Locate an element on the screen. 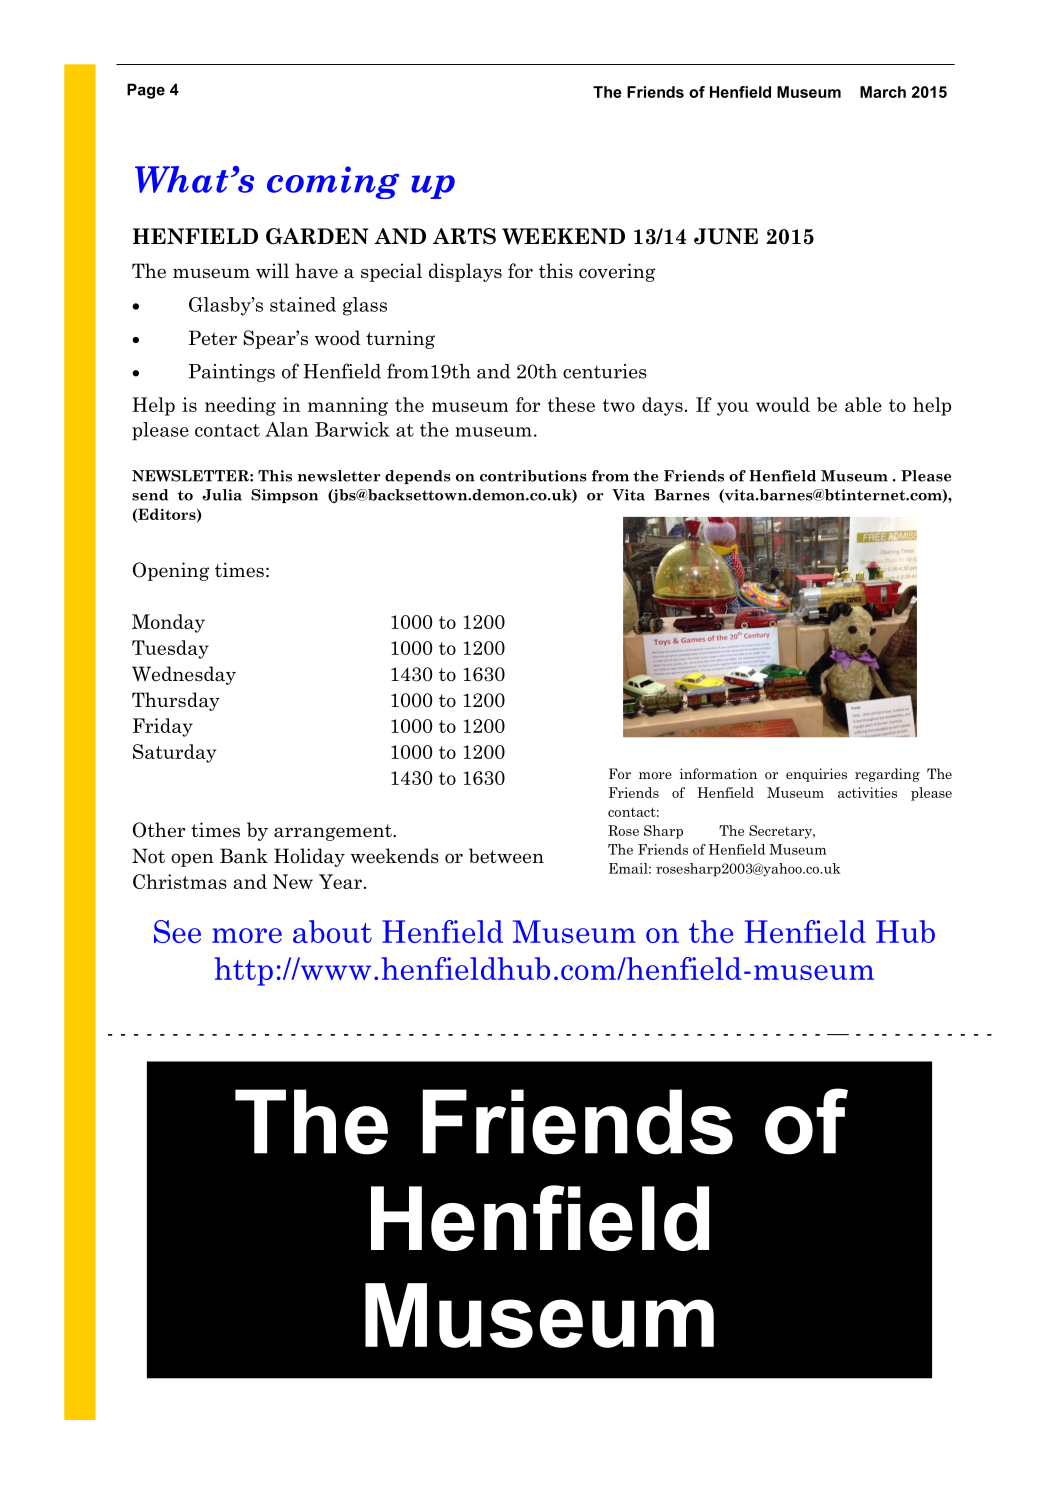 The width and height of the screenshot is (1064, 1505). Christmas is located at coordinates (180, 881).
